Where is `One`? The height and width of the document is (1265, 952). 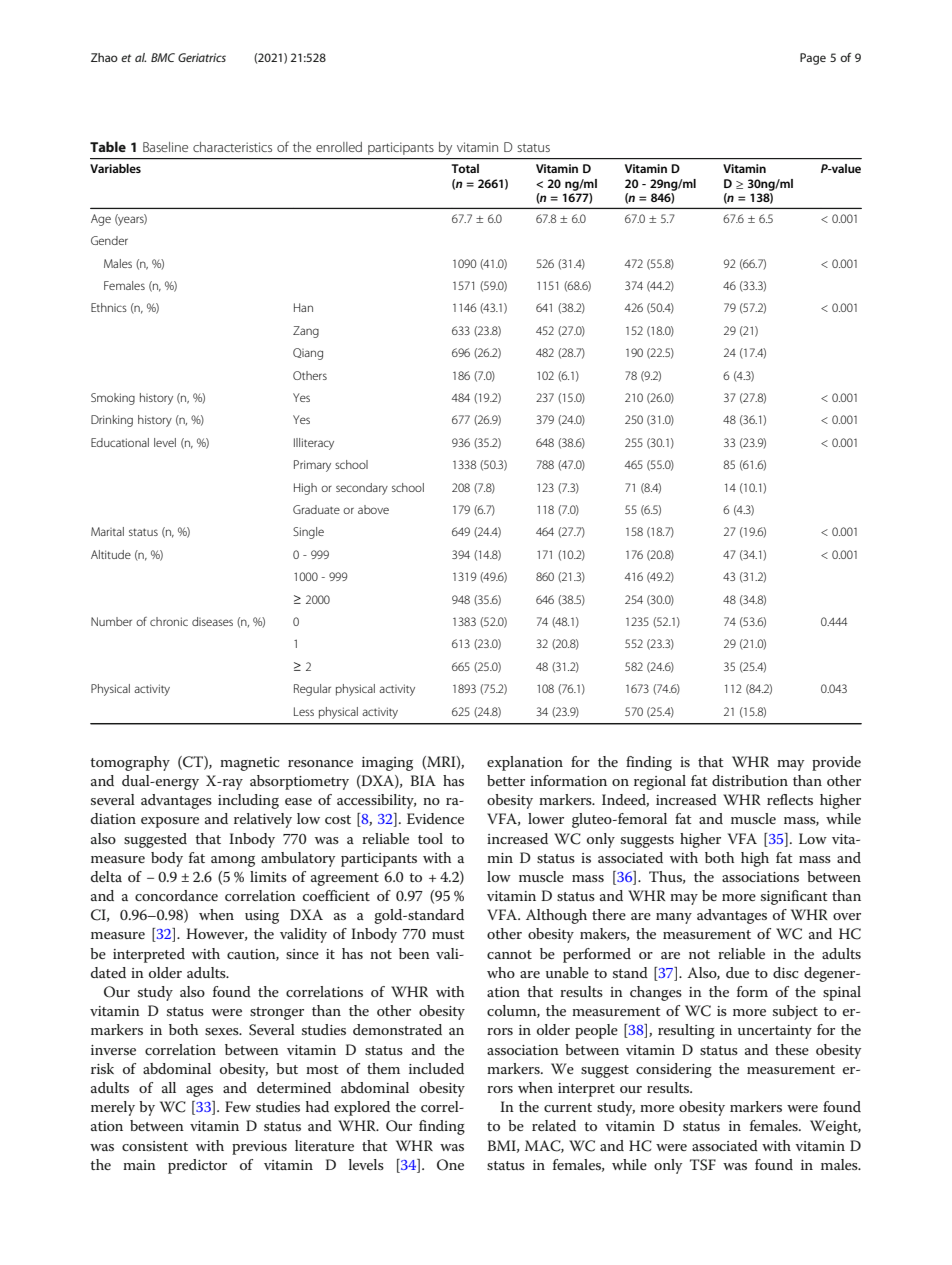 One is located at coordinates (450, 1165).
